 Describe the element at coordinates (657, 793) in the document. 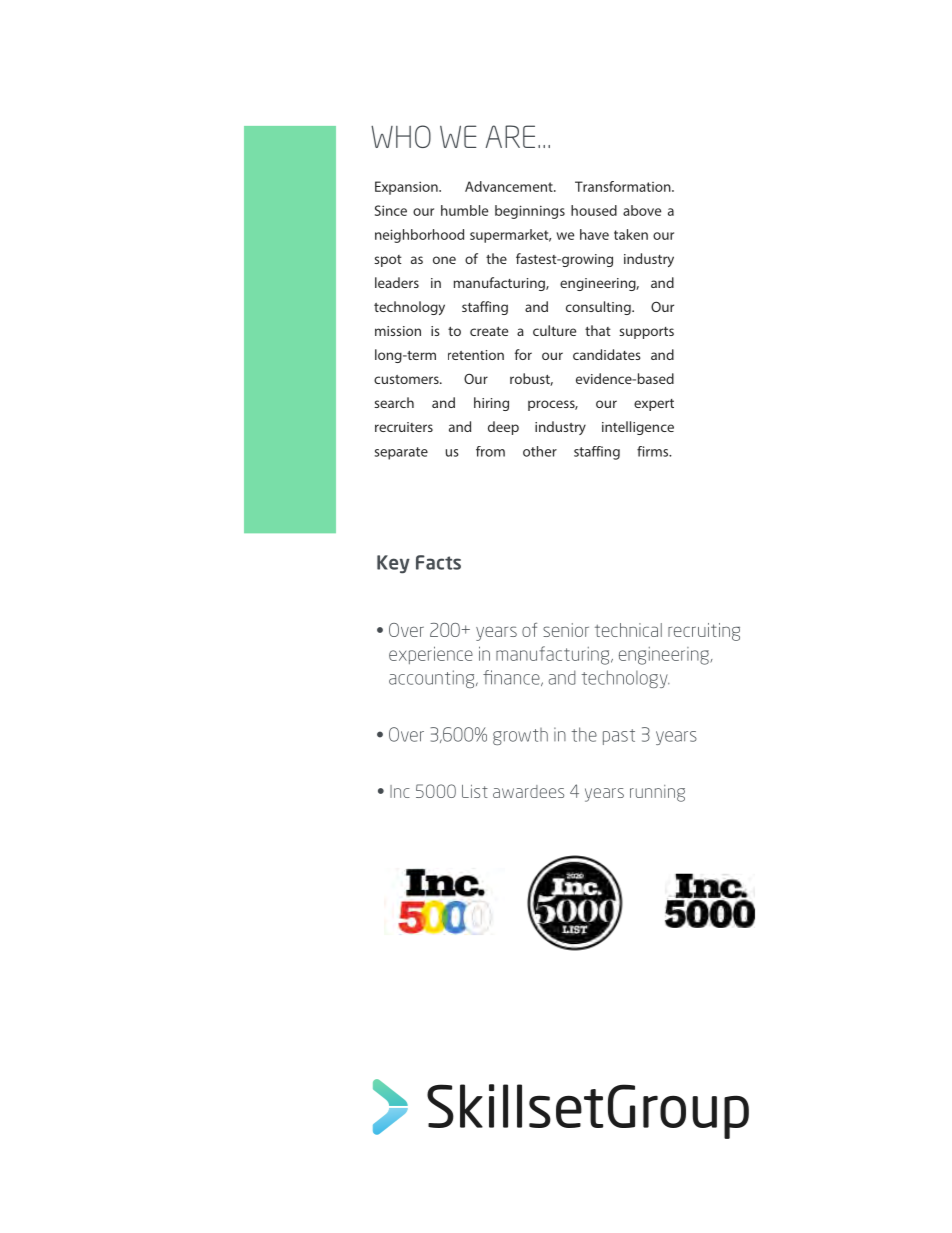

I see `running` at that location.
